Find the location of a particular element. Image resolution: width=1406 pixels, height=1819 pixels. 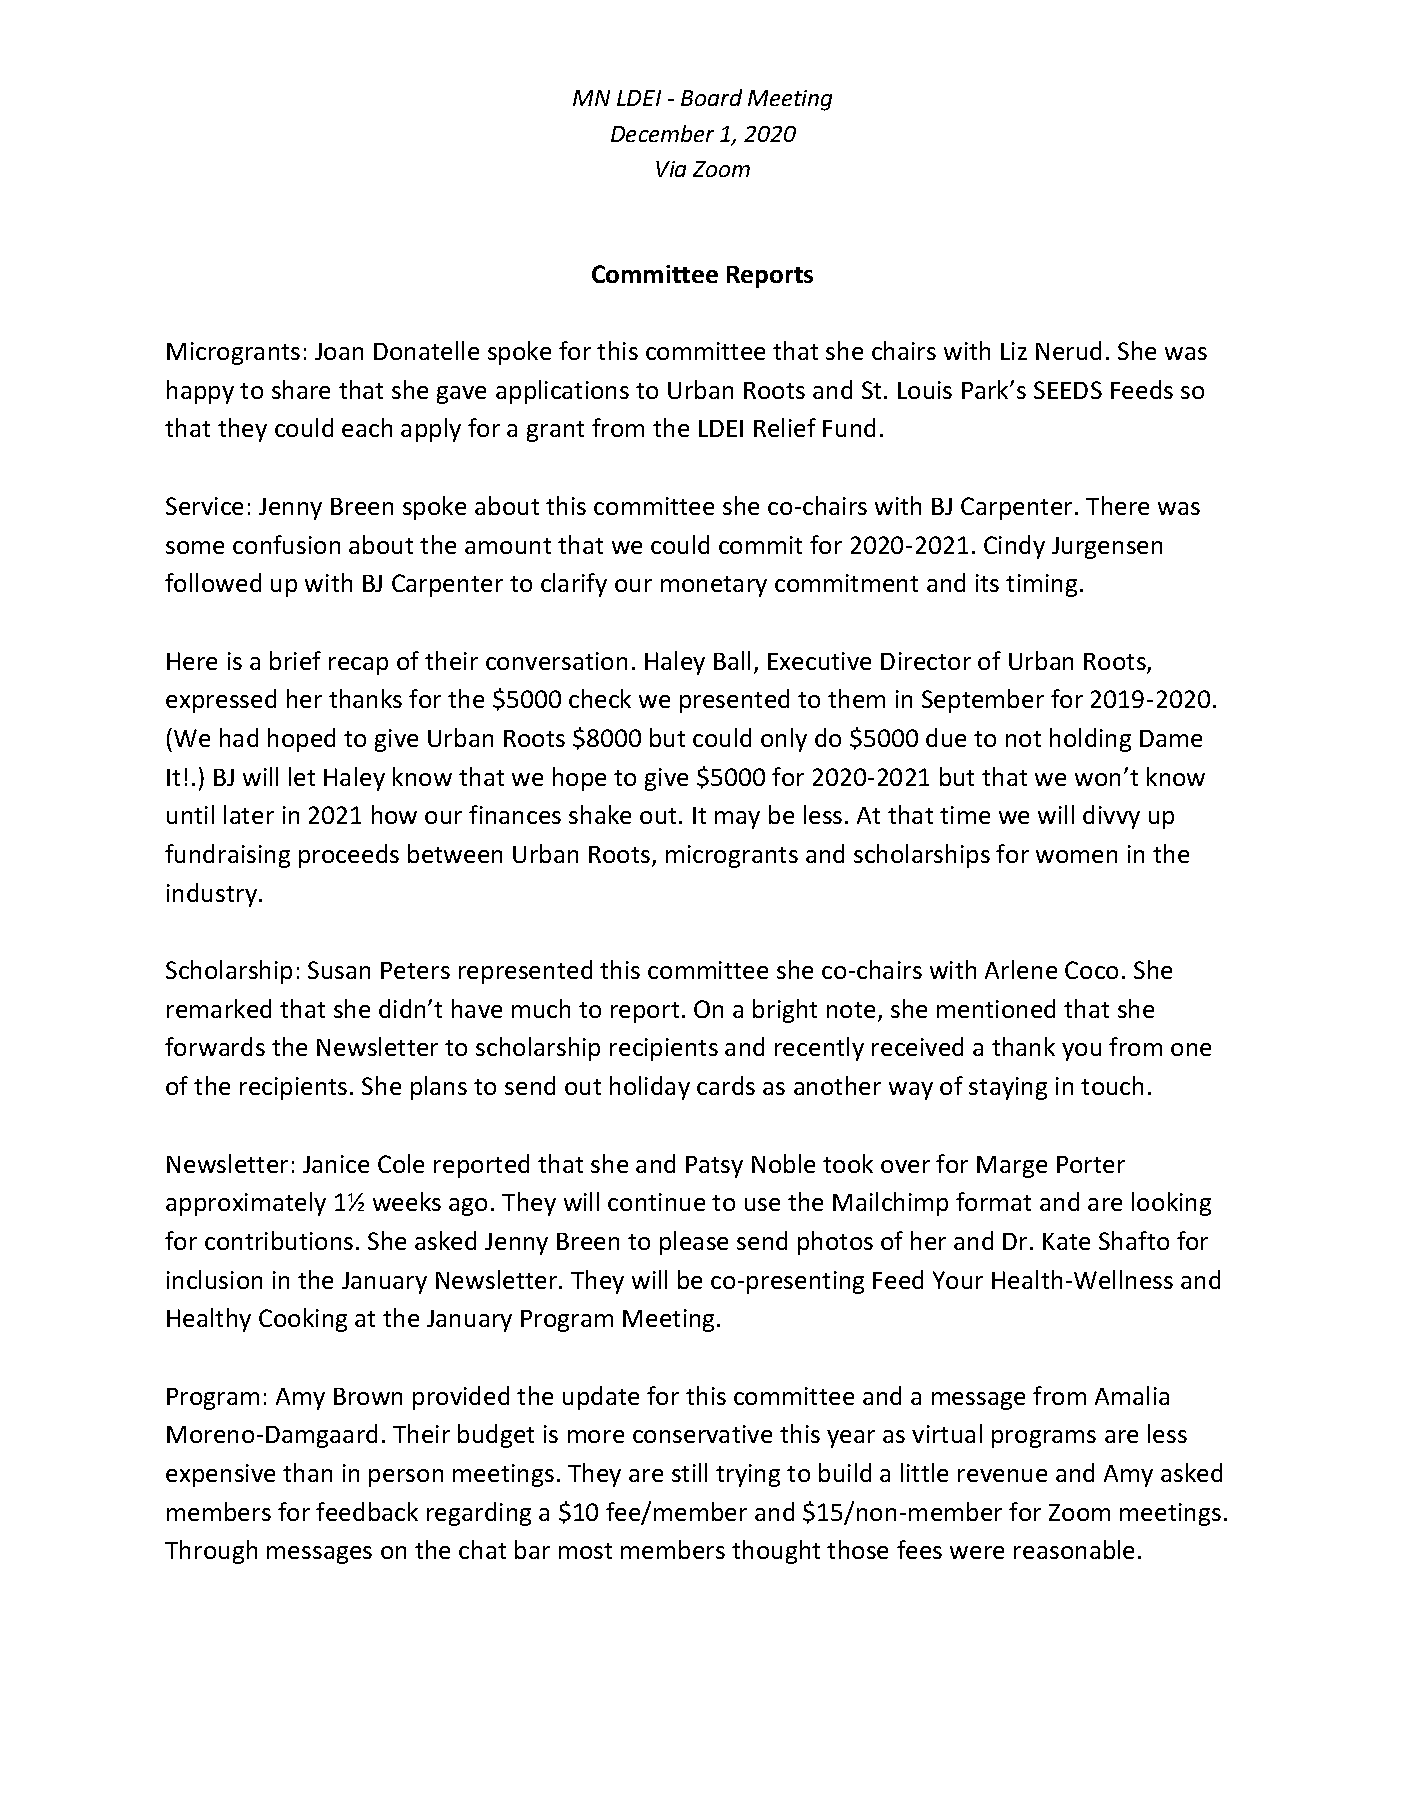

still is located at coordinates (689, 1472).
